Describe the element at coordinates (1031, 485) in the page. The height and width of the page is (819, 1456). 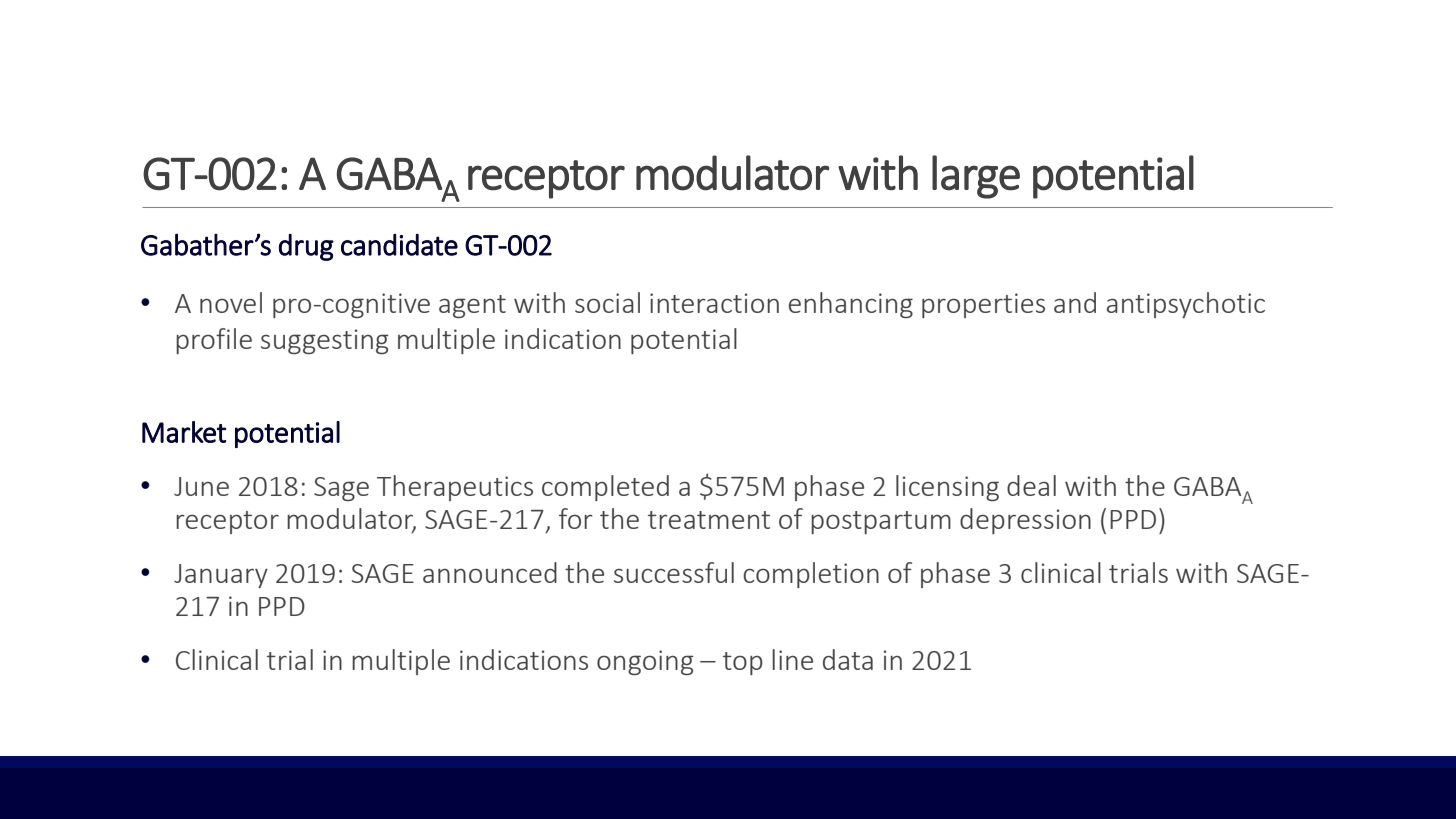
I see `deal` at that location.
